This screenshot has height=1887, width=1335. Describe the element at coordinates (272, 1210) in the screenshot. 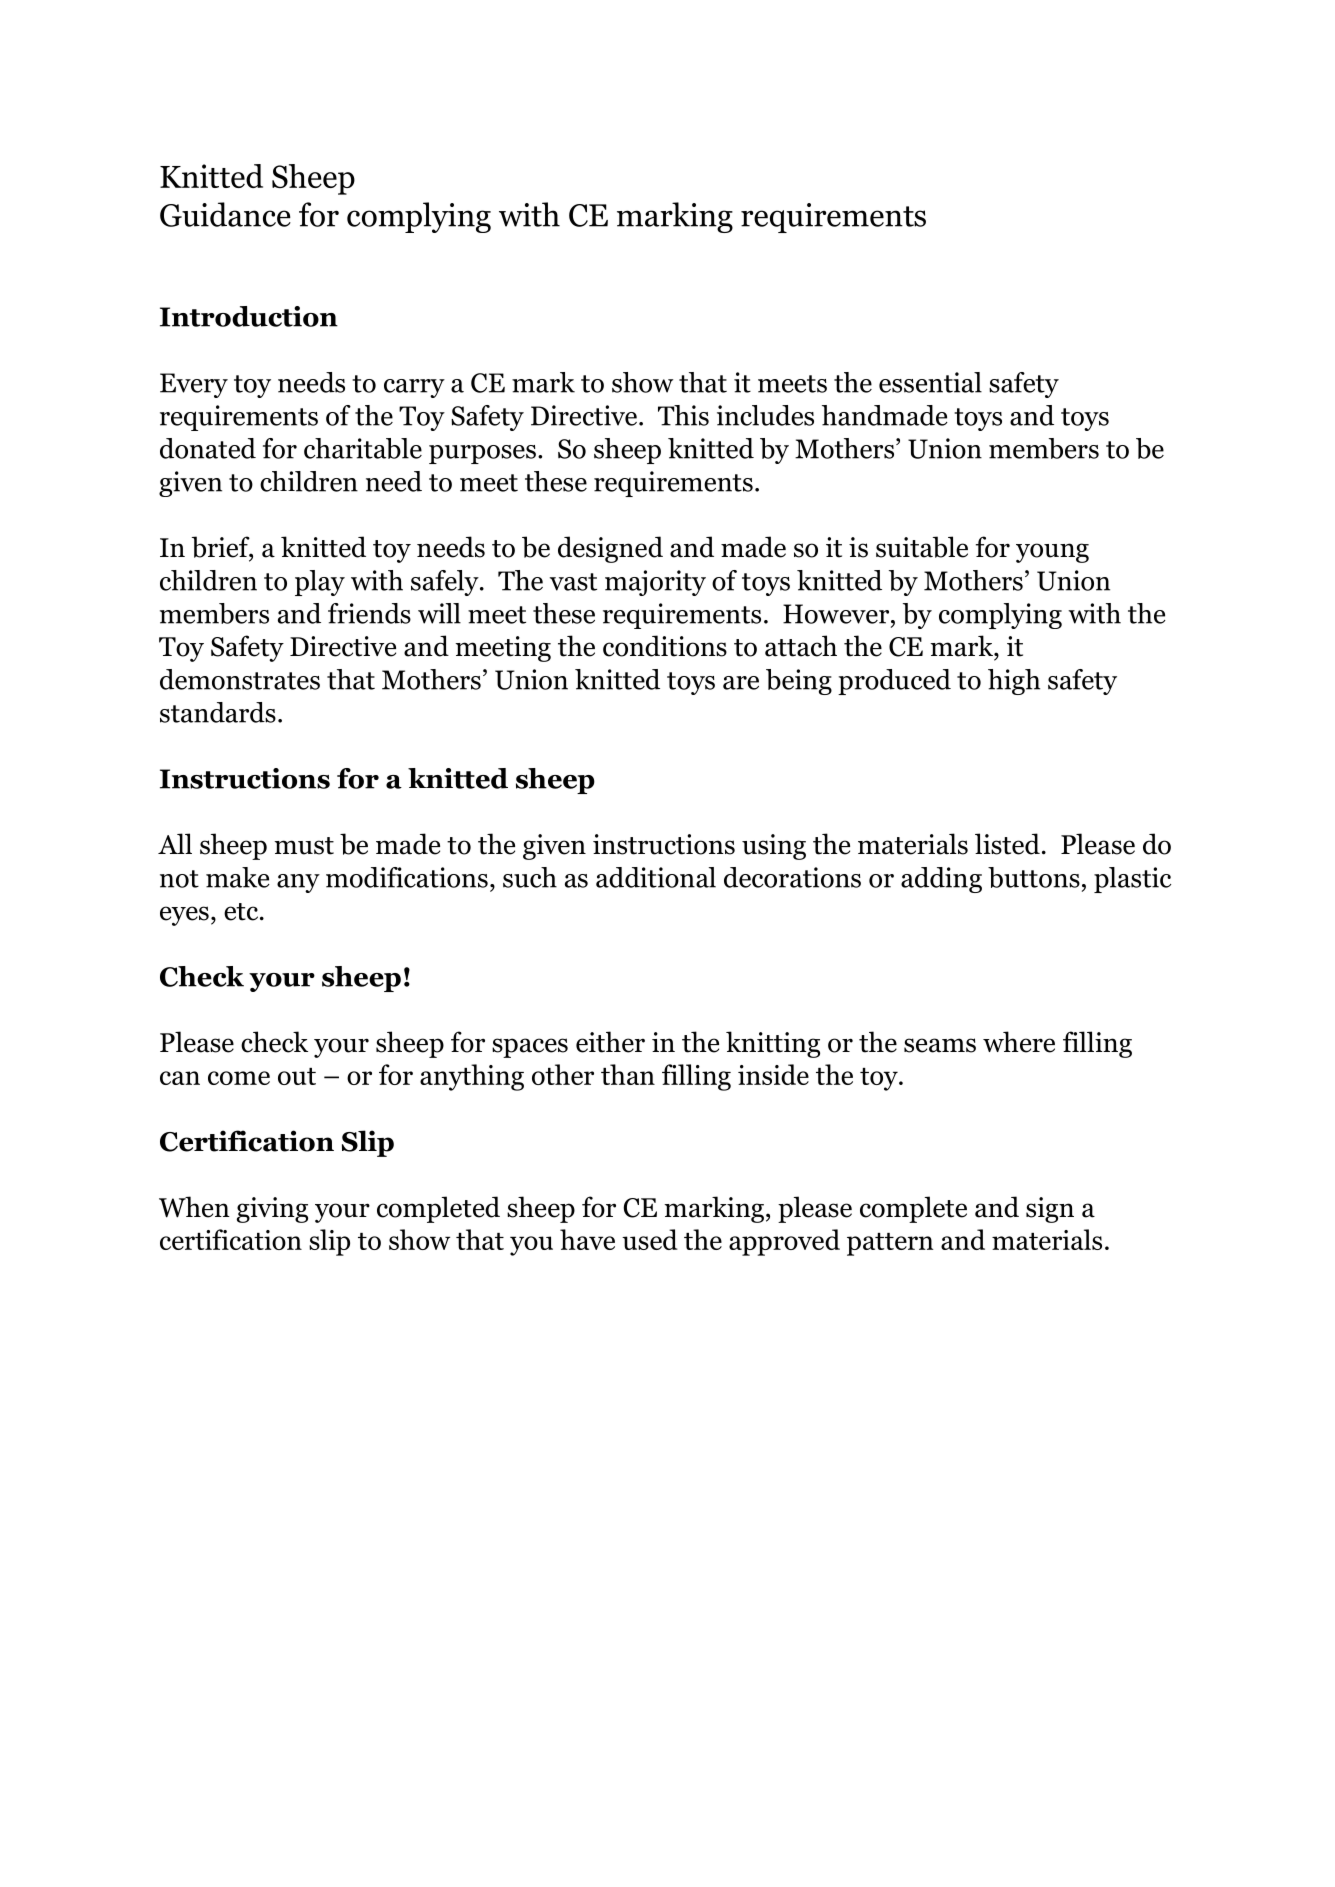

I see `giving` at that location.
